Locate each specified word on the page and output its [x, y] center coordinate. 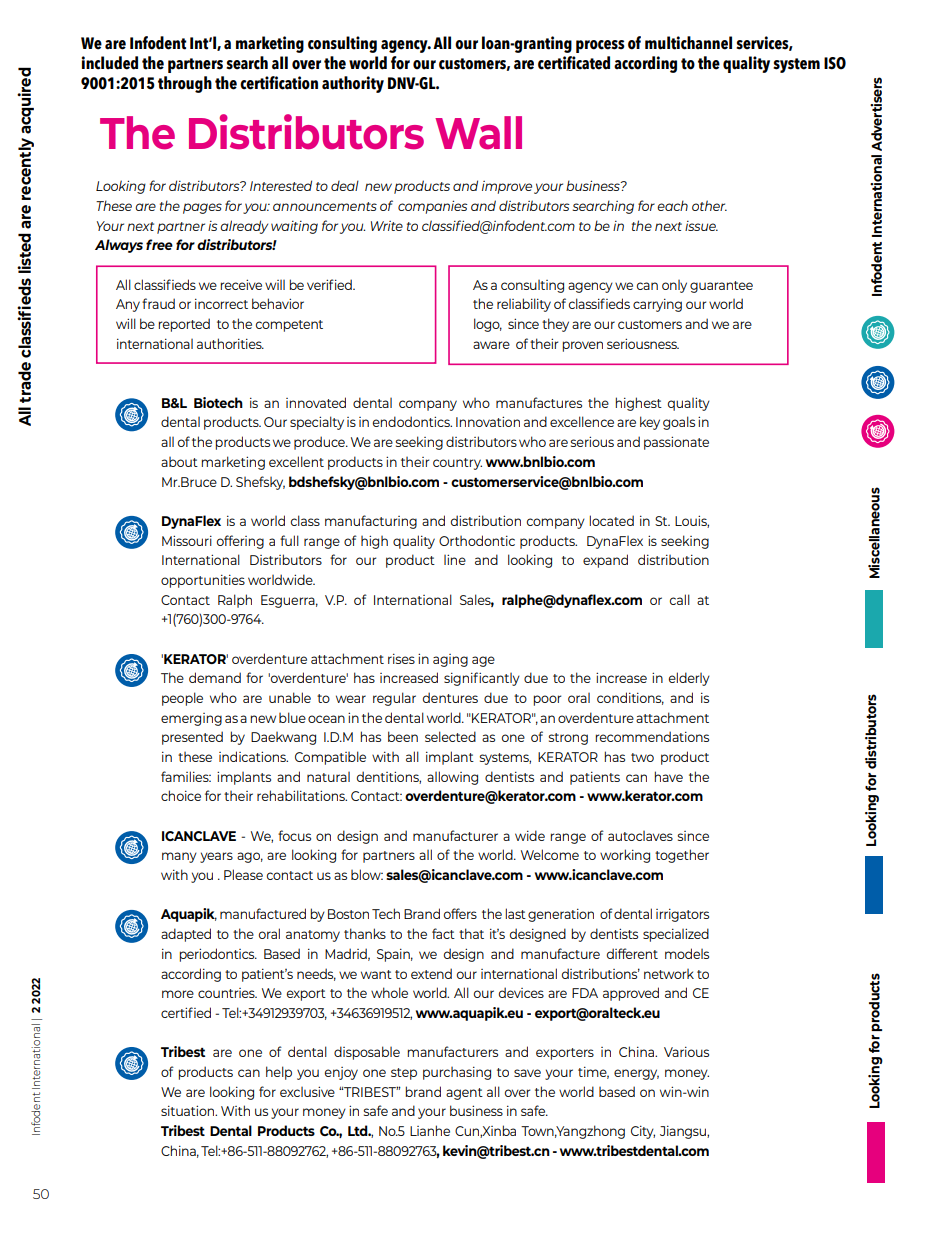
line [455, 559]
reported [184, 325]
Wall [478, 133]
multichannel [688, 43]
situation [189, 1110]
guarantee [721, 287]
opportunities [203, 581]
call [680, 599]
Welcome [550, 854]
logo [488, 325]
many [179, 857]
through [185, 84]
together [682, 856]
